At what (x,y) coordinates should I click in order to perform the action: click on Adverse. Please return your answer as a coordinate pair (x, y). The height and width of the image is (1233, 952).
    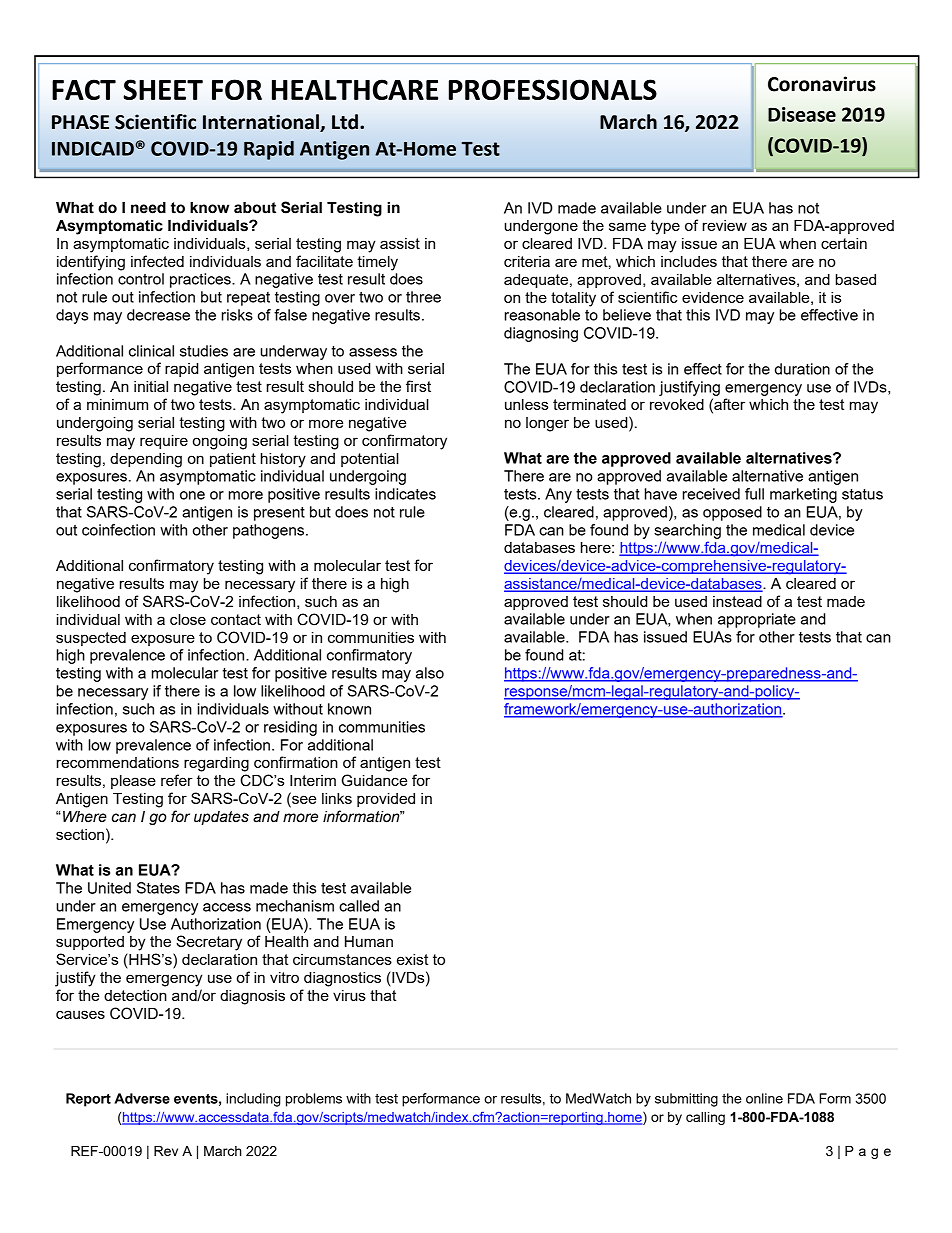
    Looking at the image, I should click on (142, 1098).
